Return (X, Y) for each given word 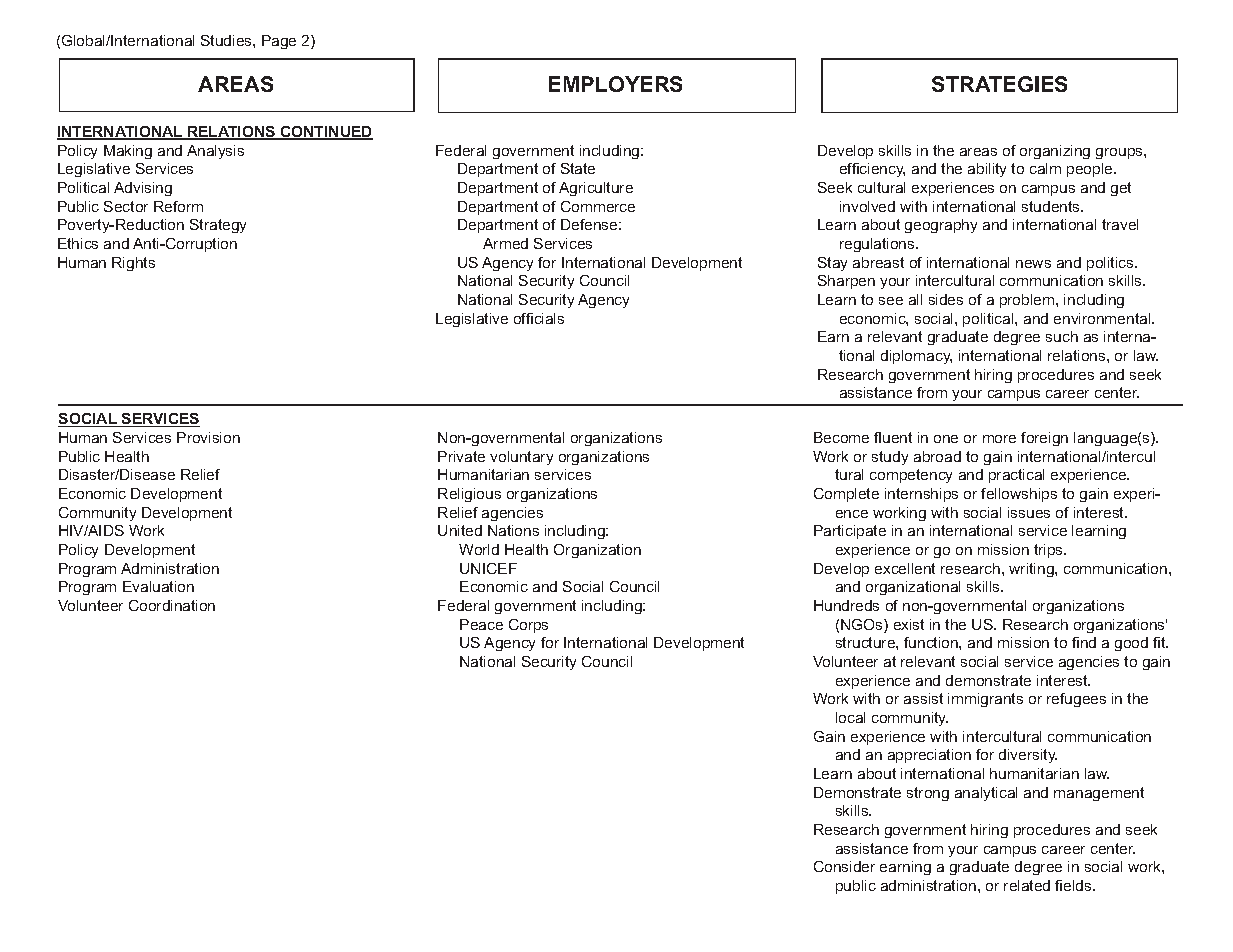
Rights (133, 264)
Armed (505, 243)
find (1084, 642)
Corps (528, 626)
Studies (227, 40)
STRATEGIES (999, 84)
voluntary (521, 458)
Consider (844, 866)
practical (1016, 476)
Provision (208, 437)
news (1033, 264)
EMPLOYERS (615, 84)
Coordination (172, 605)
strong (928, 794)
